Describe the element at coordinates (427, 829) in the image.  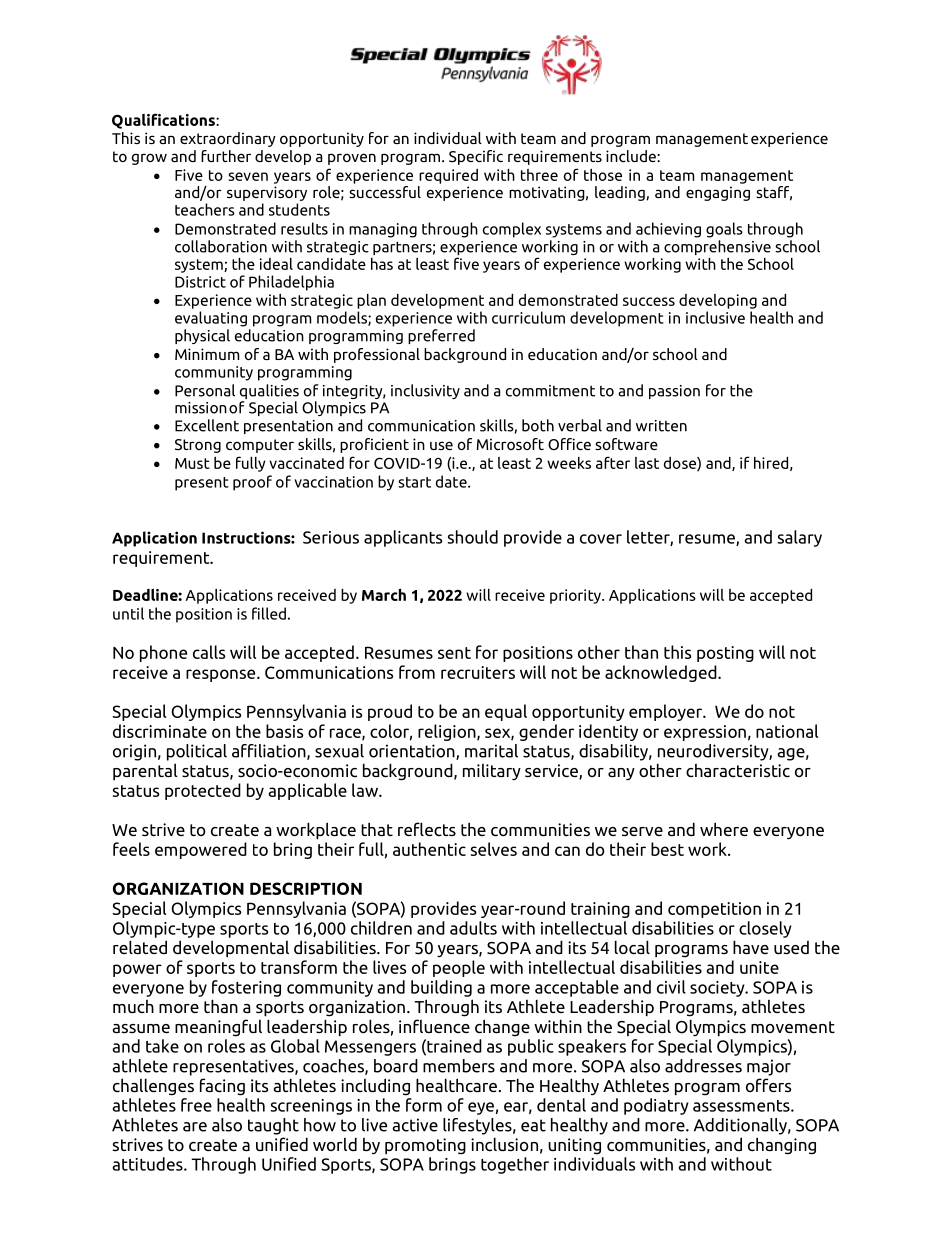
I see `reflects` at that location.
